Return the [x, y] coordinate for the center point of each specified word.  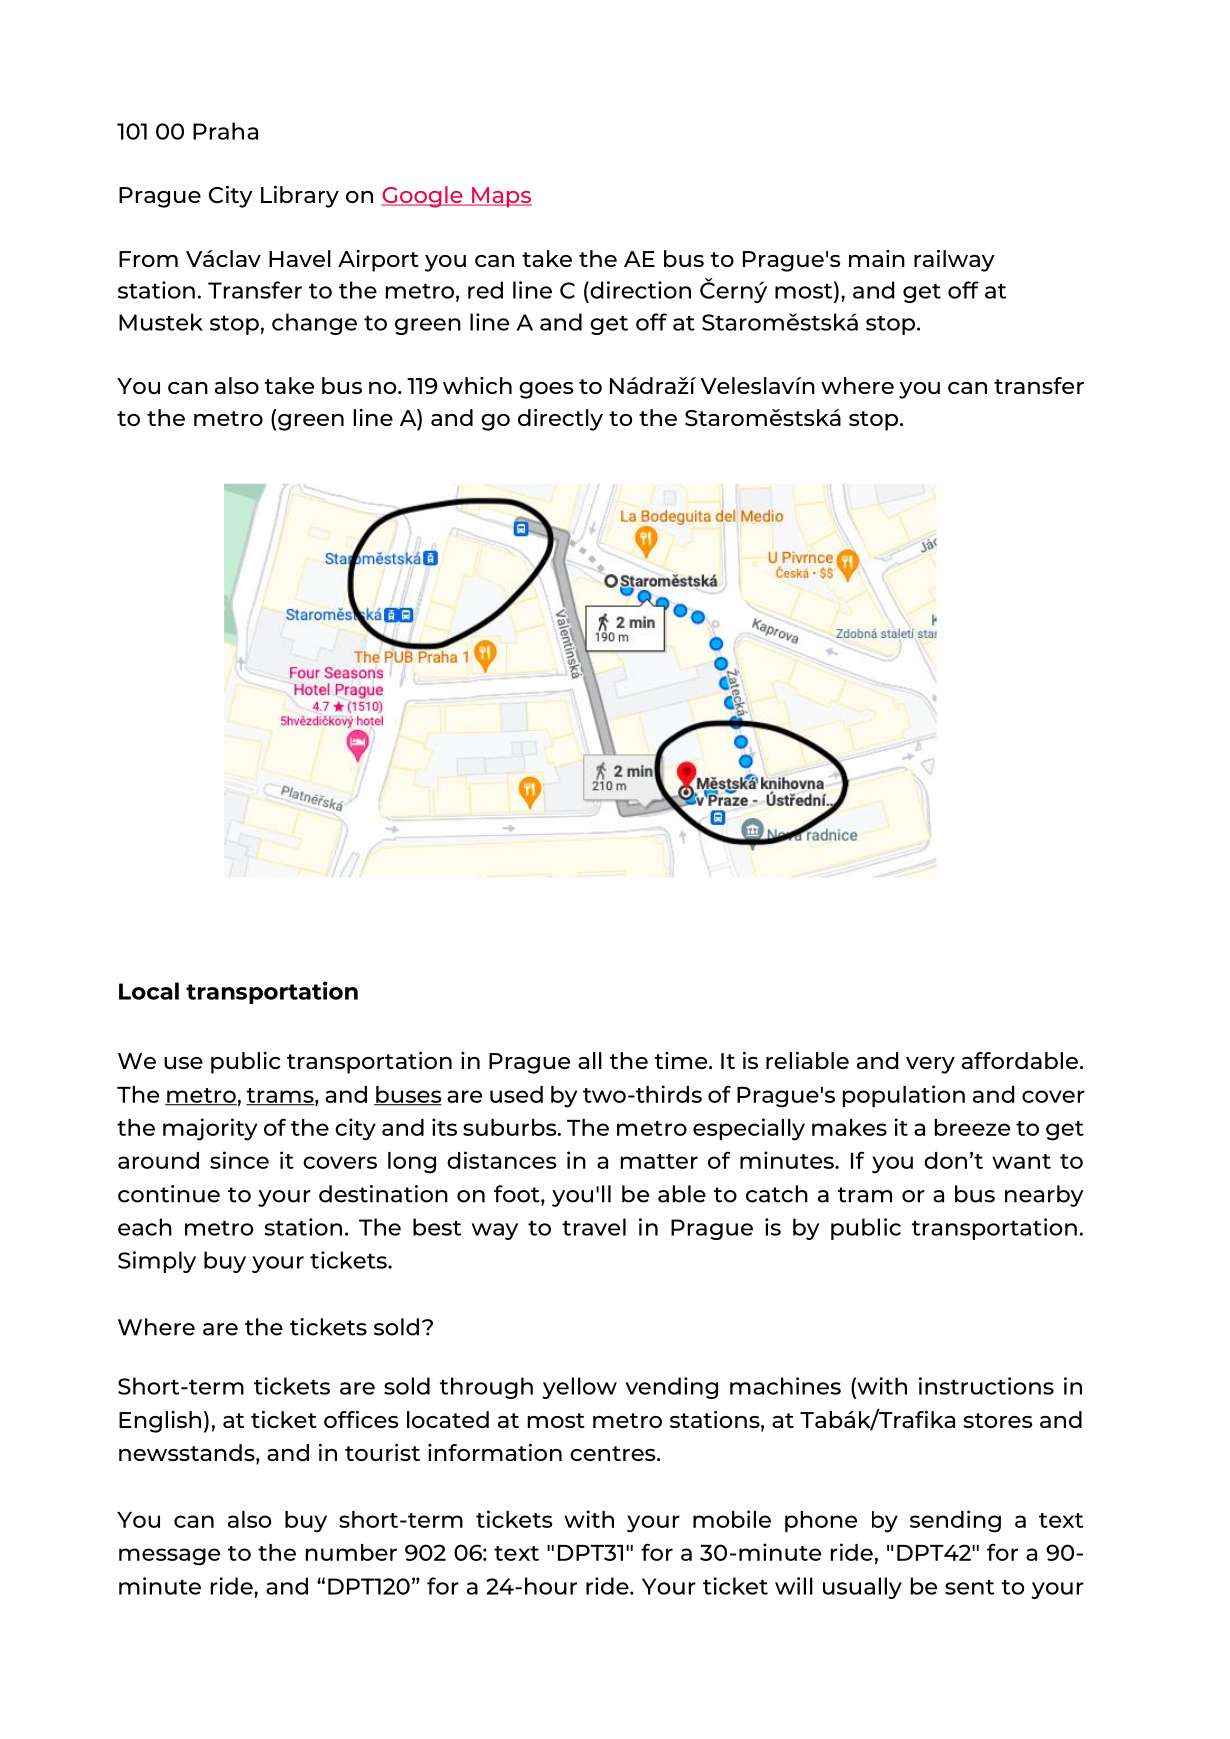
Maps [501, 197]
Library [300, 197]
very [930, 1065]
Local [149, 991]
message [169, 1557]
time [682, 1060]
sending [955, 1521]
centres [614, 1453]
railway [954, 261]
